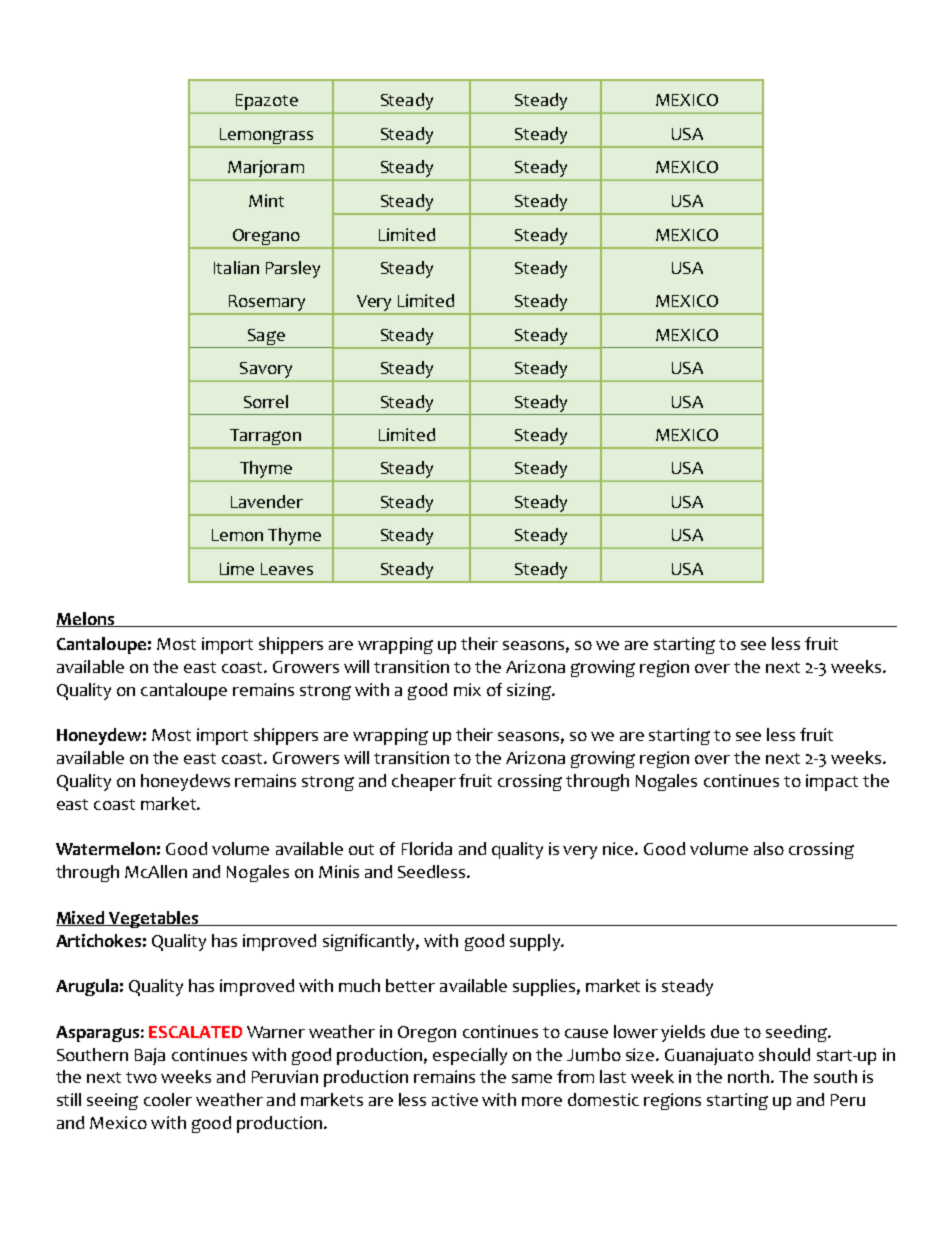  What do you see at coordinates (154, 919) in the screenshot?
I see `Vegetables` at bounding box center [154, 919].
